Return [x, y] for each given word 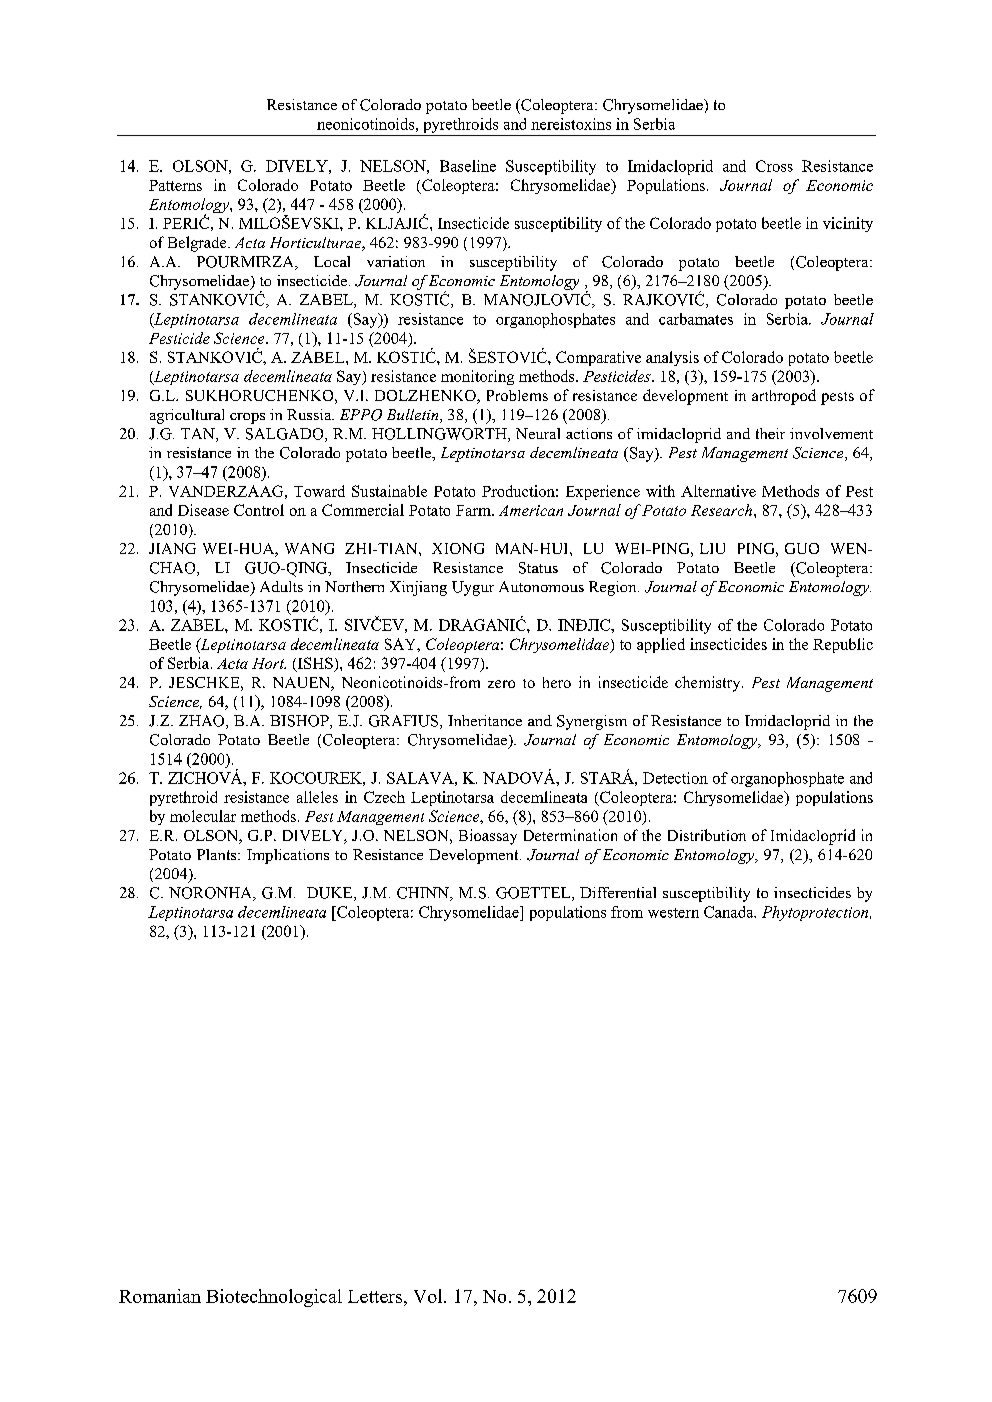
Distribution [707, 835]
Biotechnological [274, 1298]
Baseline [468, 166]
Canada [730, 912]
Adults [281, 586]
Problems [517, 395]
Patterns [175, 185]
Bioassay [488, 837]
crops [247, 418]
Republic [843, 645]
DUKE [331, 894]
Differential [618, 892]
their [770, 433]
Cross [774, 166]
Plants [218, 854]
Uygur [473, 588]
